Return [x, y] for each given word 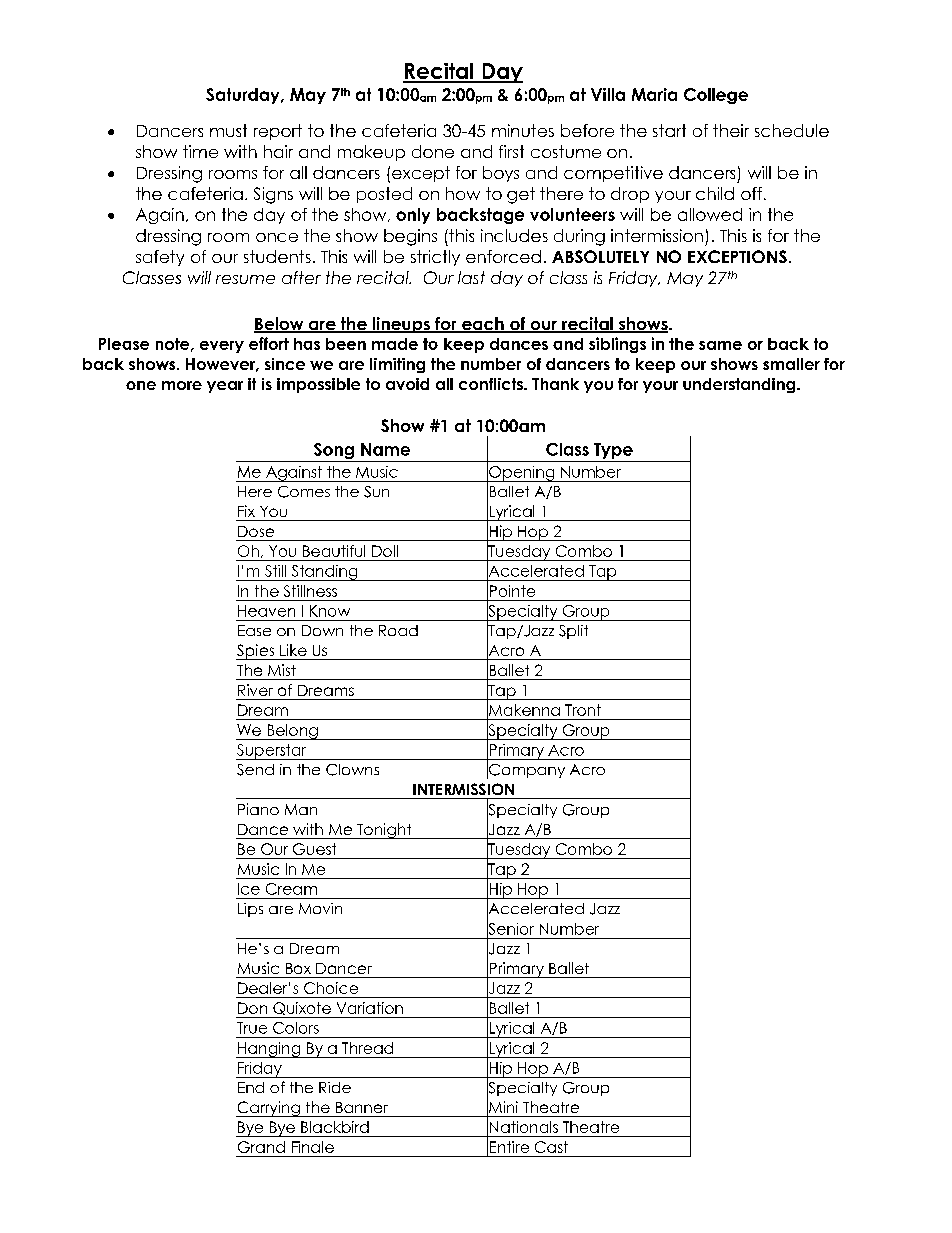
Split [573, 632]
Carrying [269, 1109]
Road [398, 630]
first [511, 151]
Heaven [266, 611]
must [228, 130]
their [731, 130]
